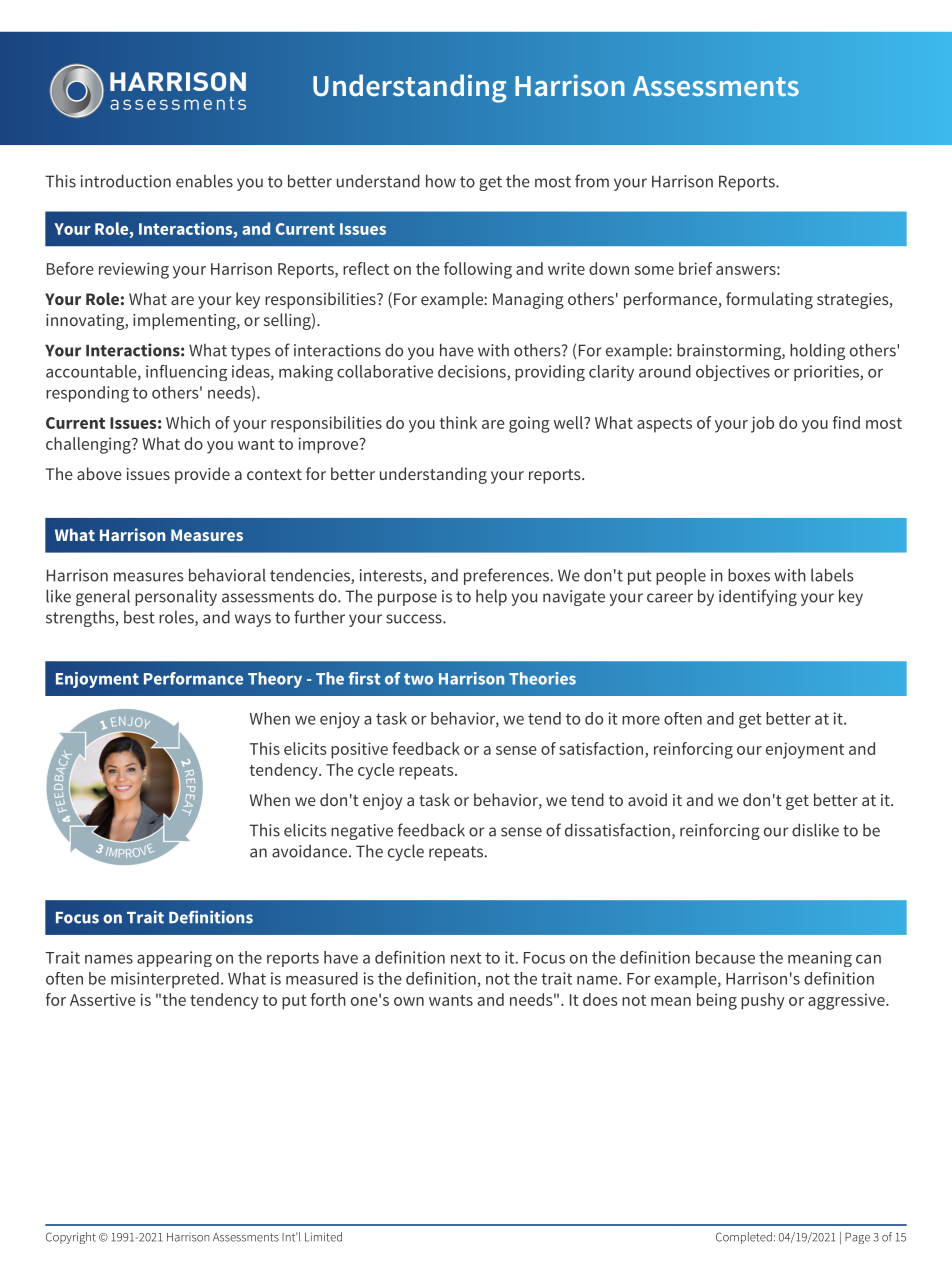 This screenshot has width=952, height=1265. I want to click on Copyright, so click(71, 1238).
